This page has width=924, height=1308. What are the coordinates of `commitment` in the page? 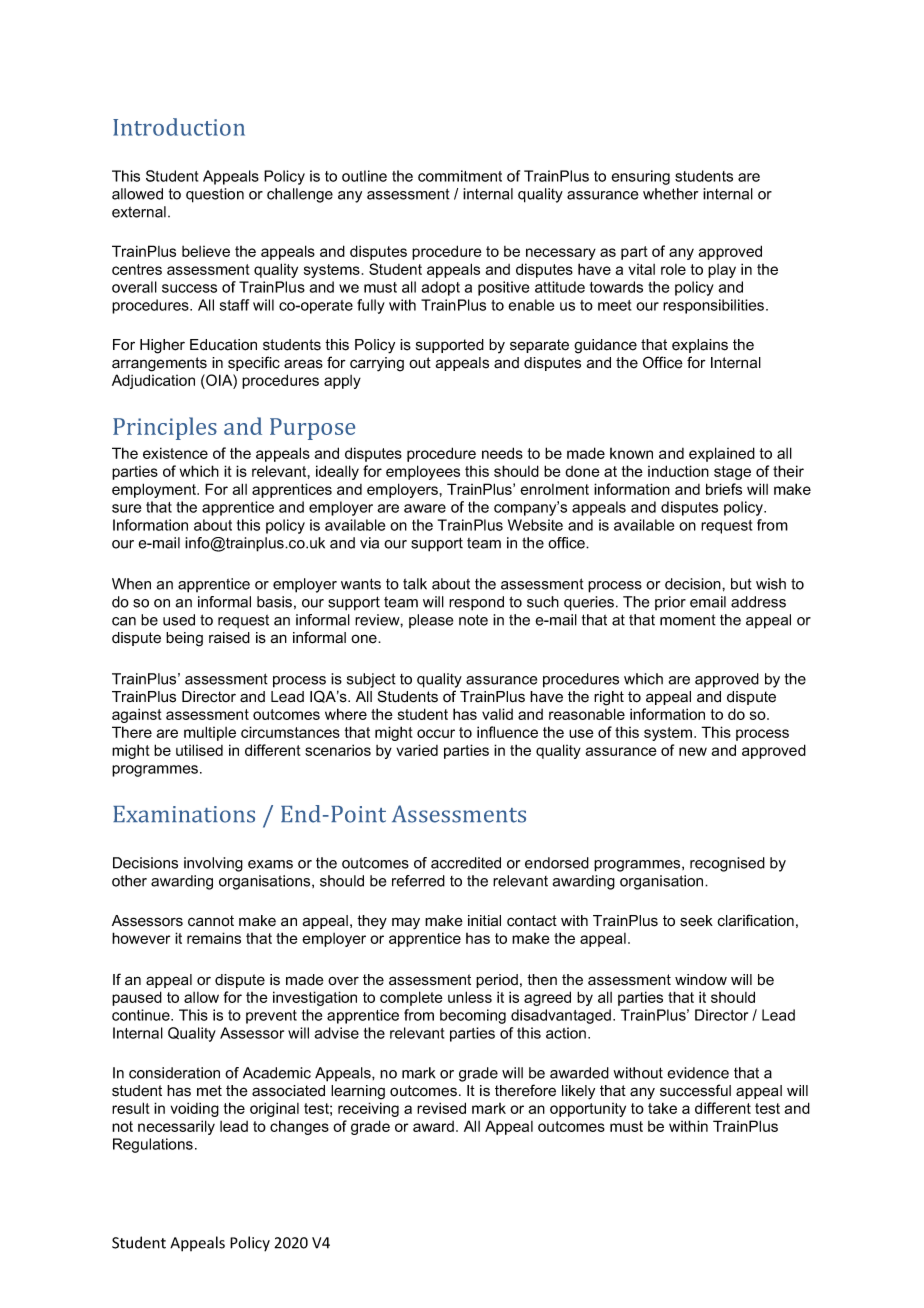 It's located at (460, 176).
